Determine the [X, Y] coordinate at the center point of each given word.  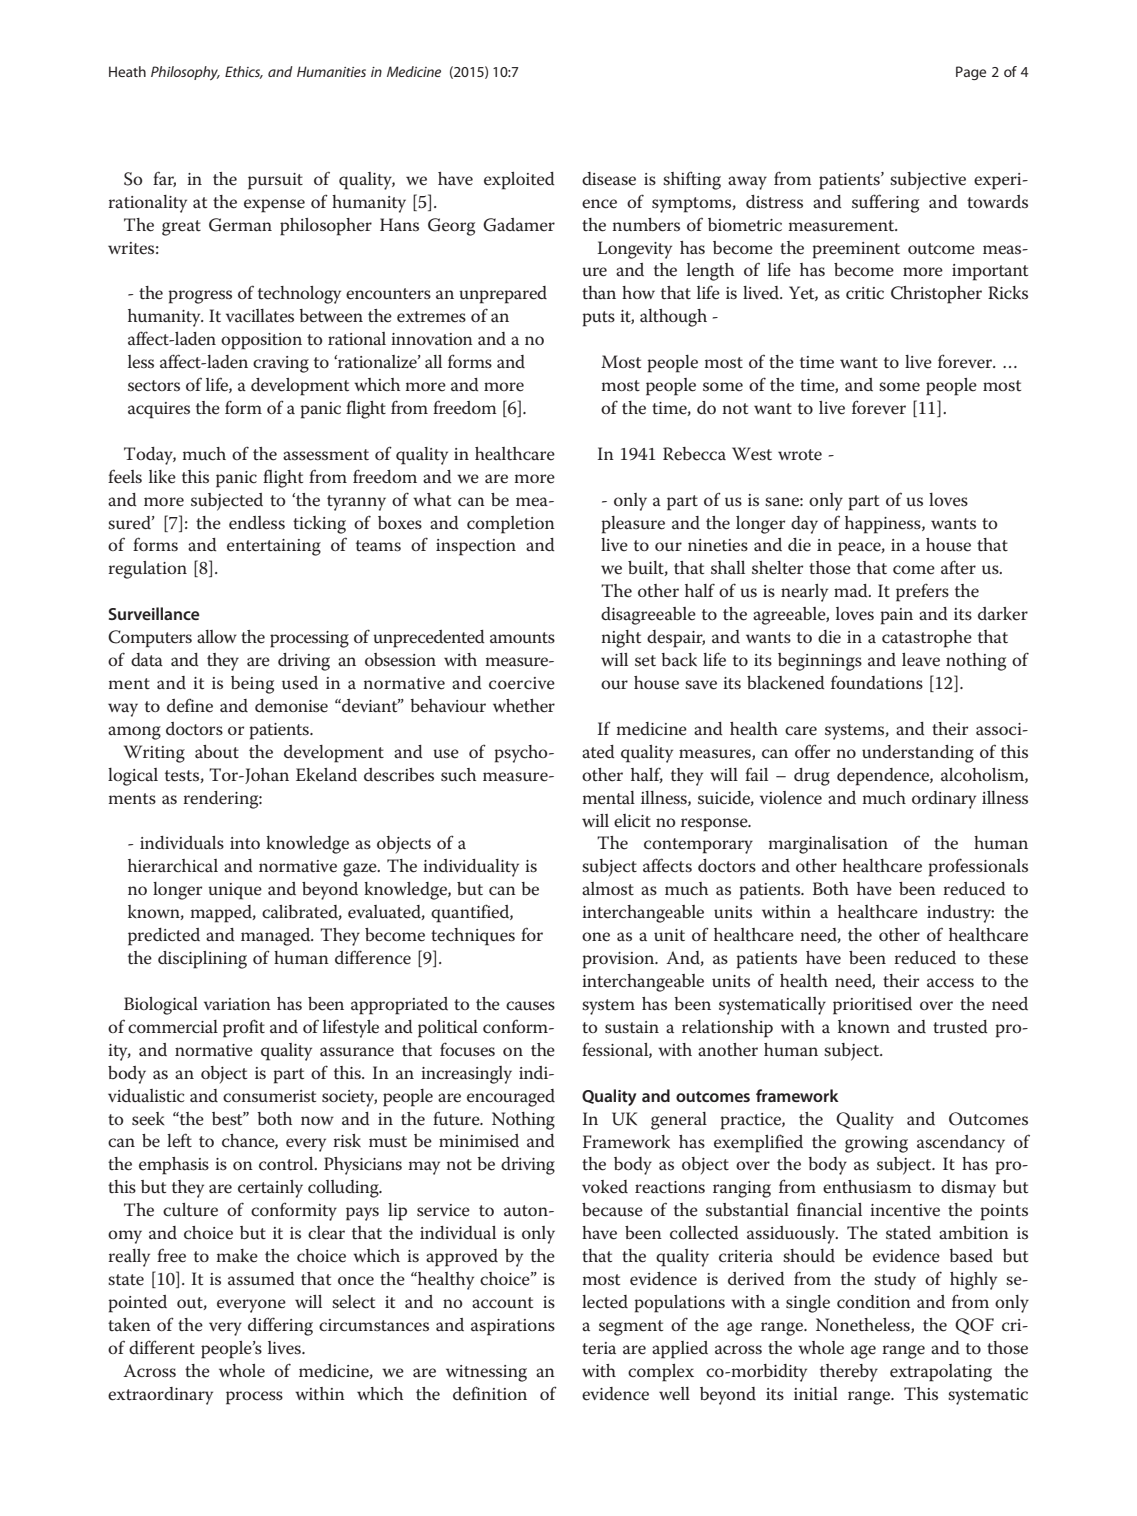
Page [971, 73]
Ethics [244, 72]
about [217, 752]
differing [280, 1326]
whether [524, 706]
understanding [918, 754]
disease [609, 179]
